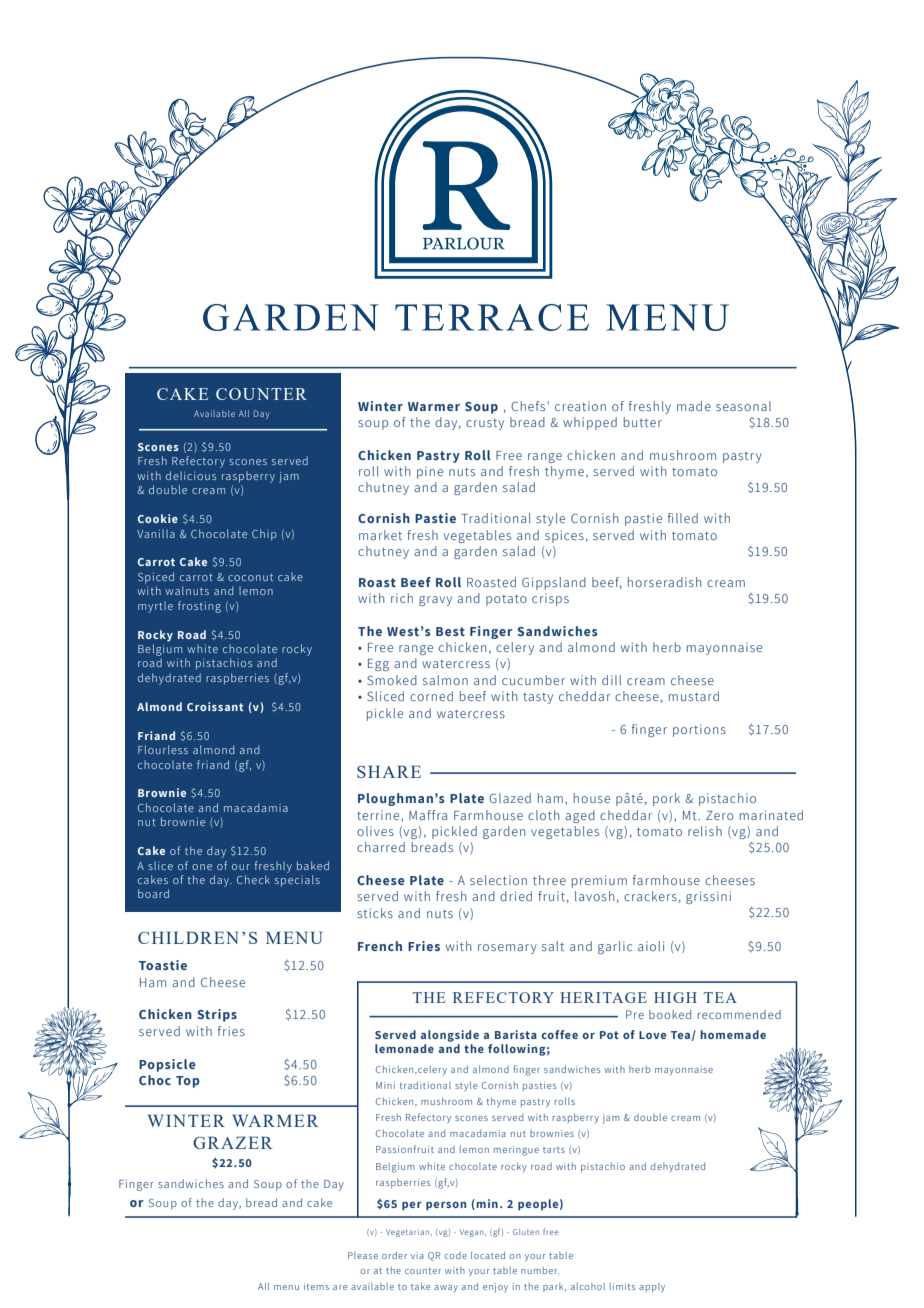 The image size is (924, 1308). I want to click on crusty, so click(485, 424).
